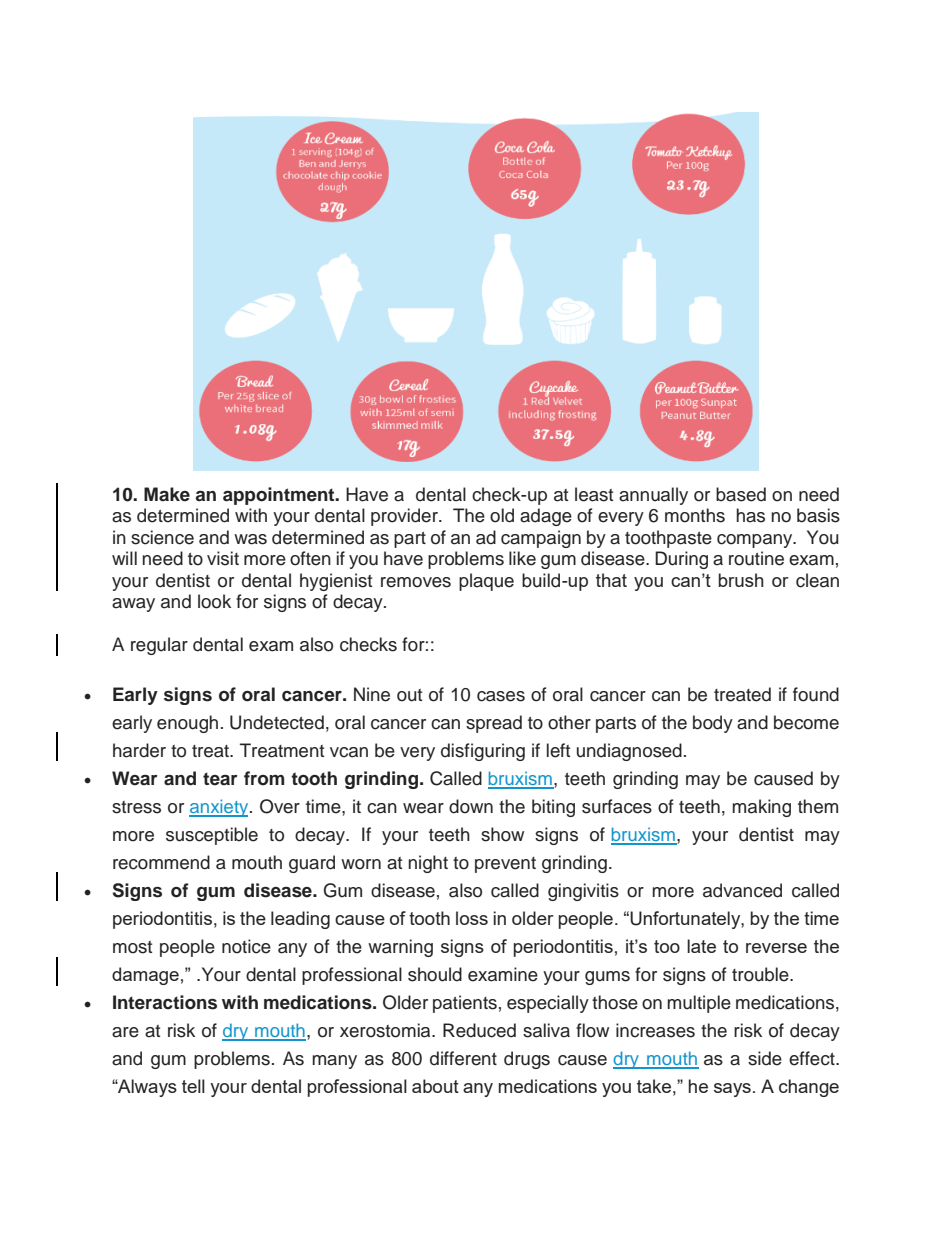 The width and height of the screenshot is (952, 1233). I want to click on body, so click(713, 724).
